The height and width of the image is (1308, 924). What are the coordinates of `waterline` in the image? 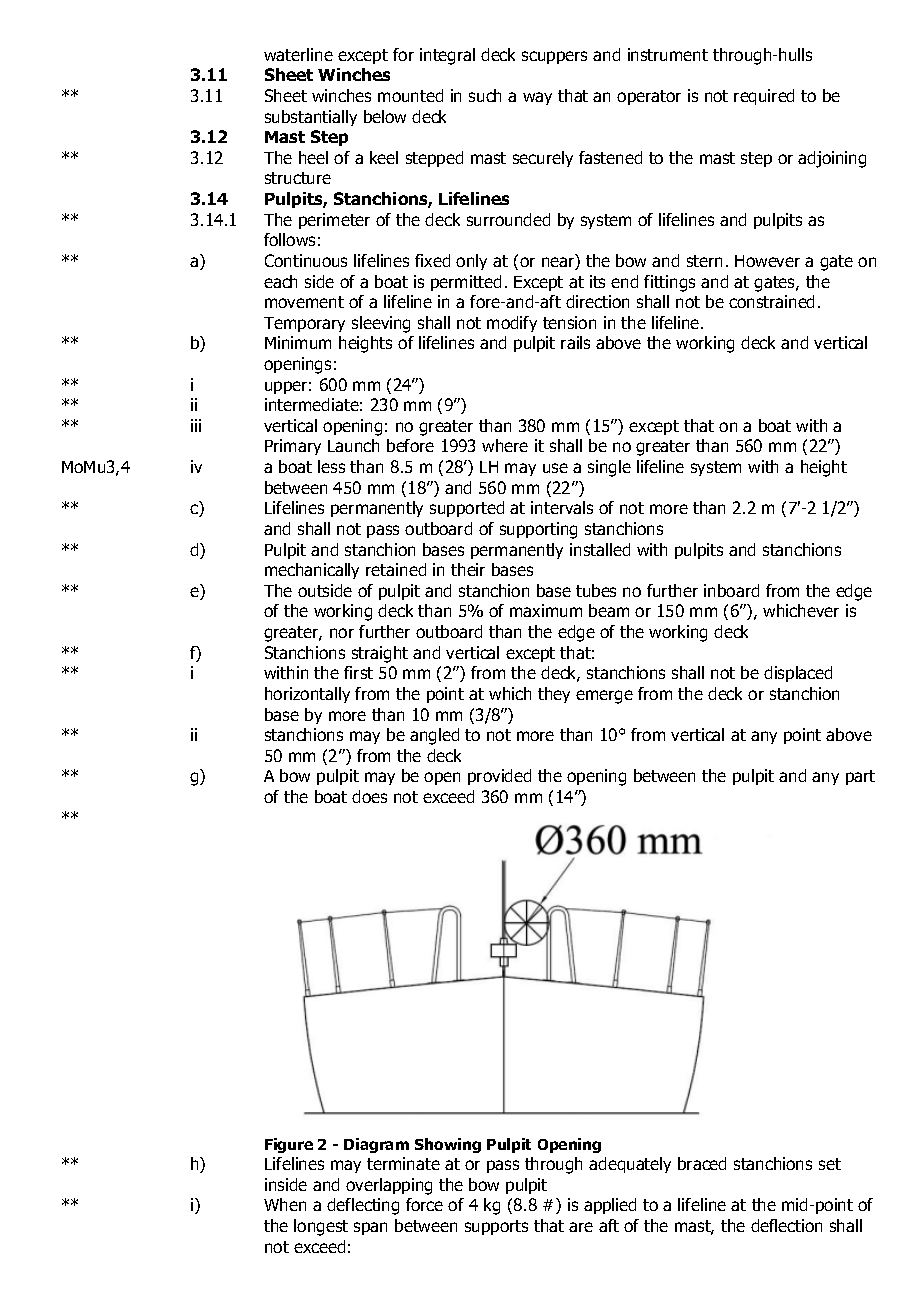 It's located at (298, 54).
